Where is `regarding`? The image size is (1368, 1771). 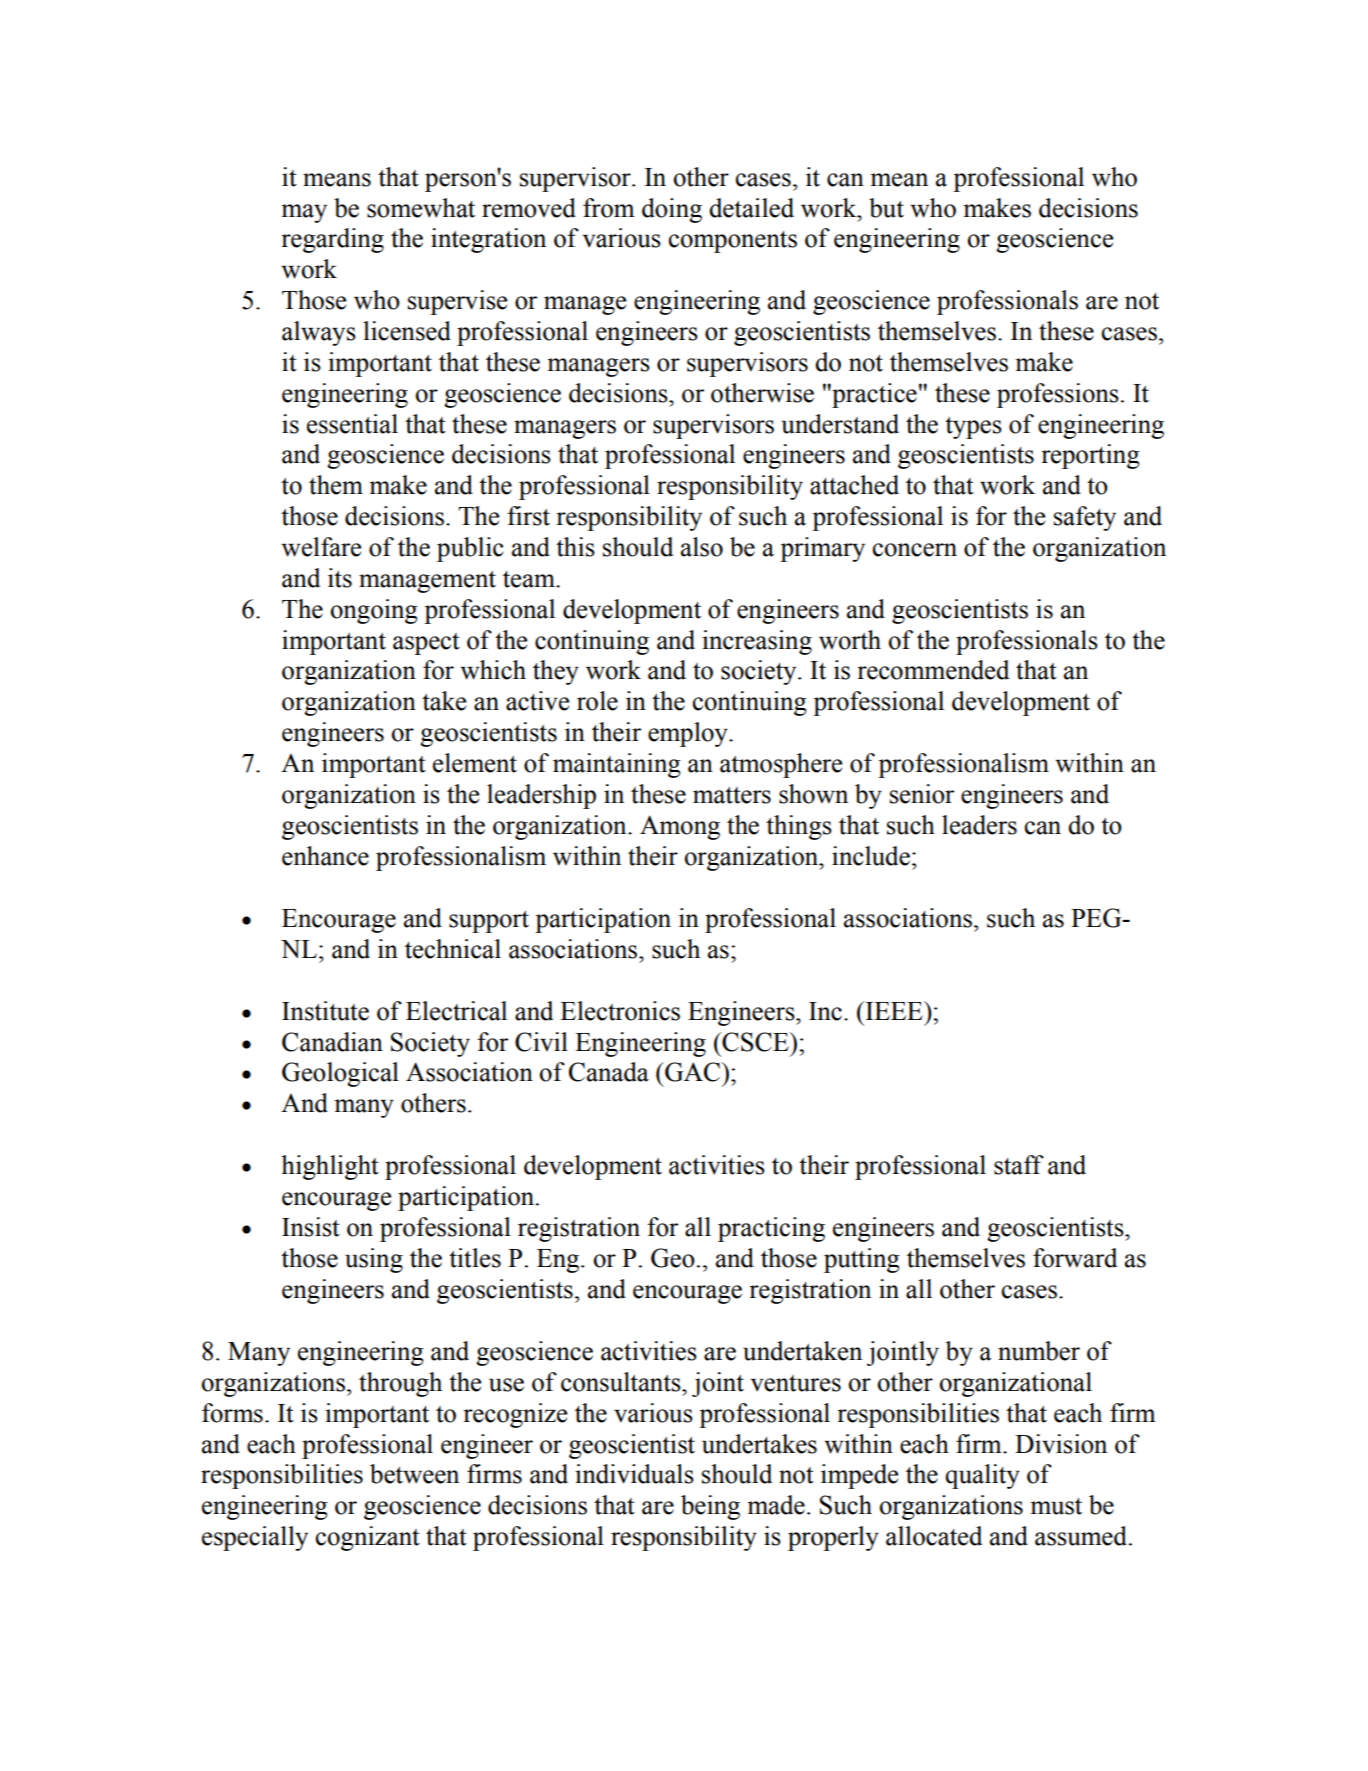 regarding is located at coordinates (332, 240).
